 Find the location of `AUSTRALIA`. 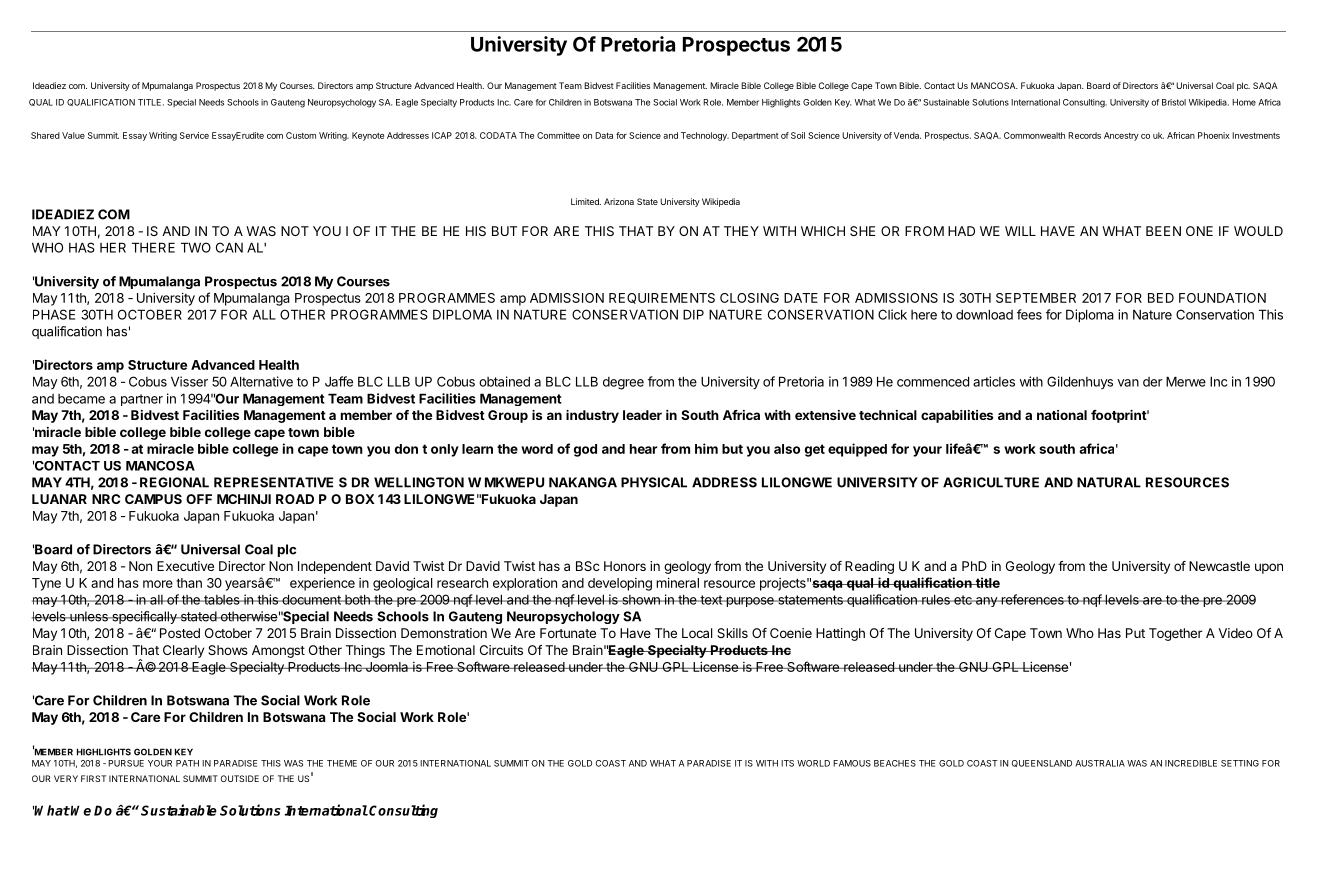

AUSTRALIA is located at coordinates (1100, 763).
